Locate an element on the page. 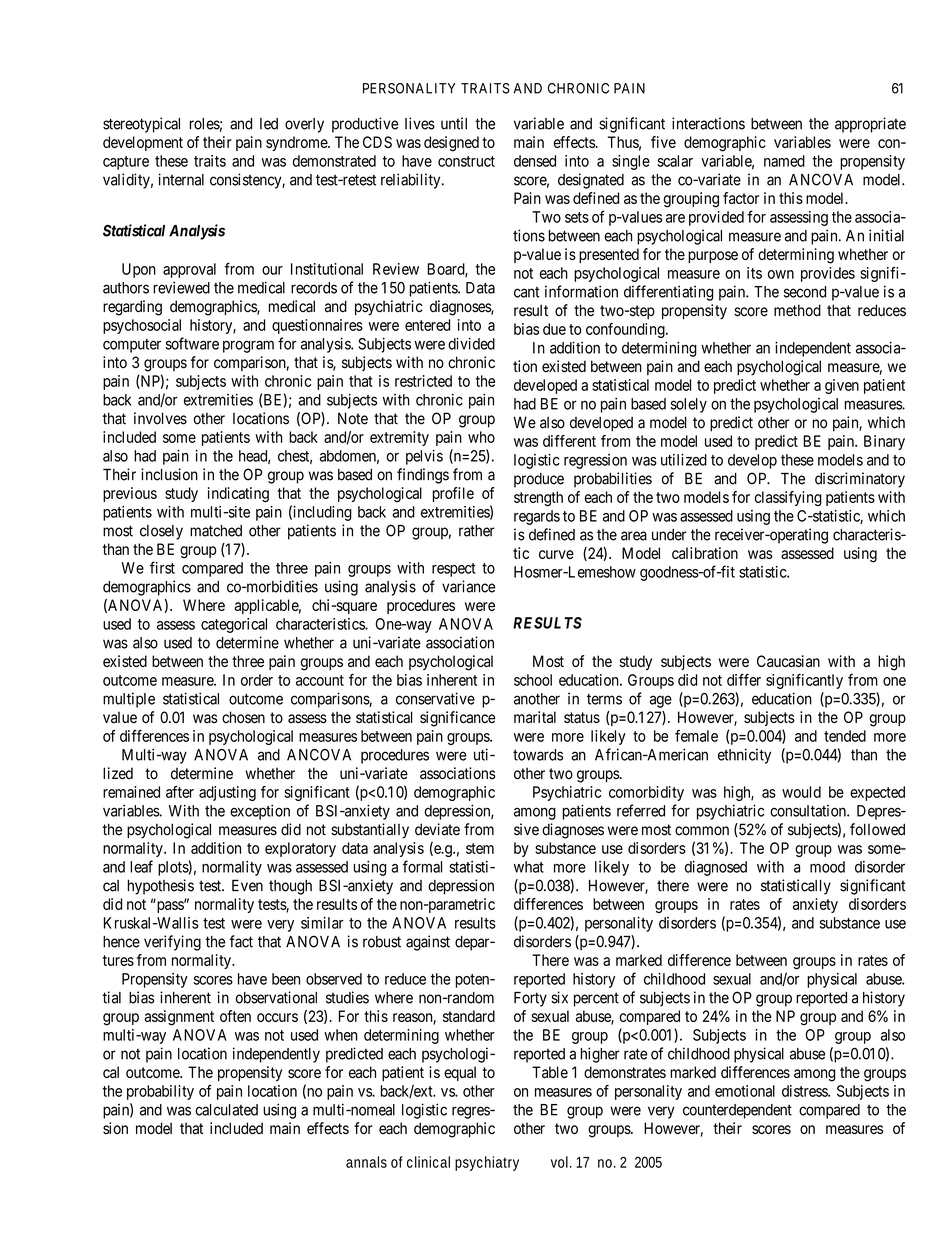 This image has width=952, height=1233. internal is located at coordinates (181, 179).
